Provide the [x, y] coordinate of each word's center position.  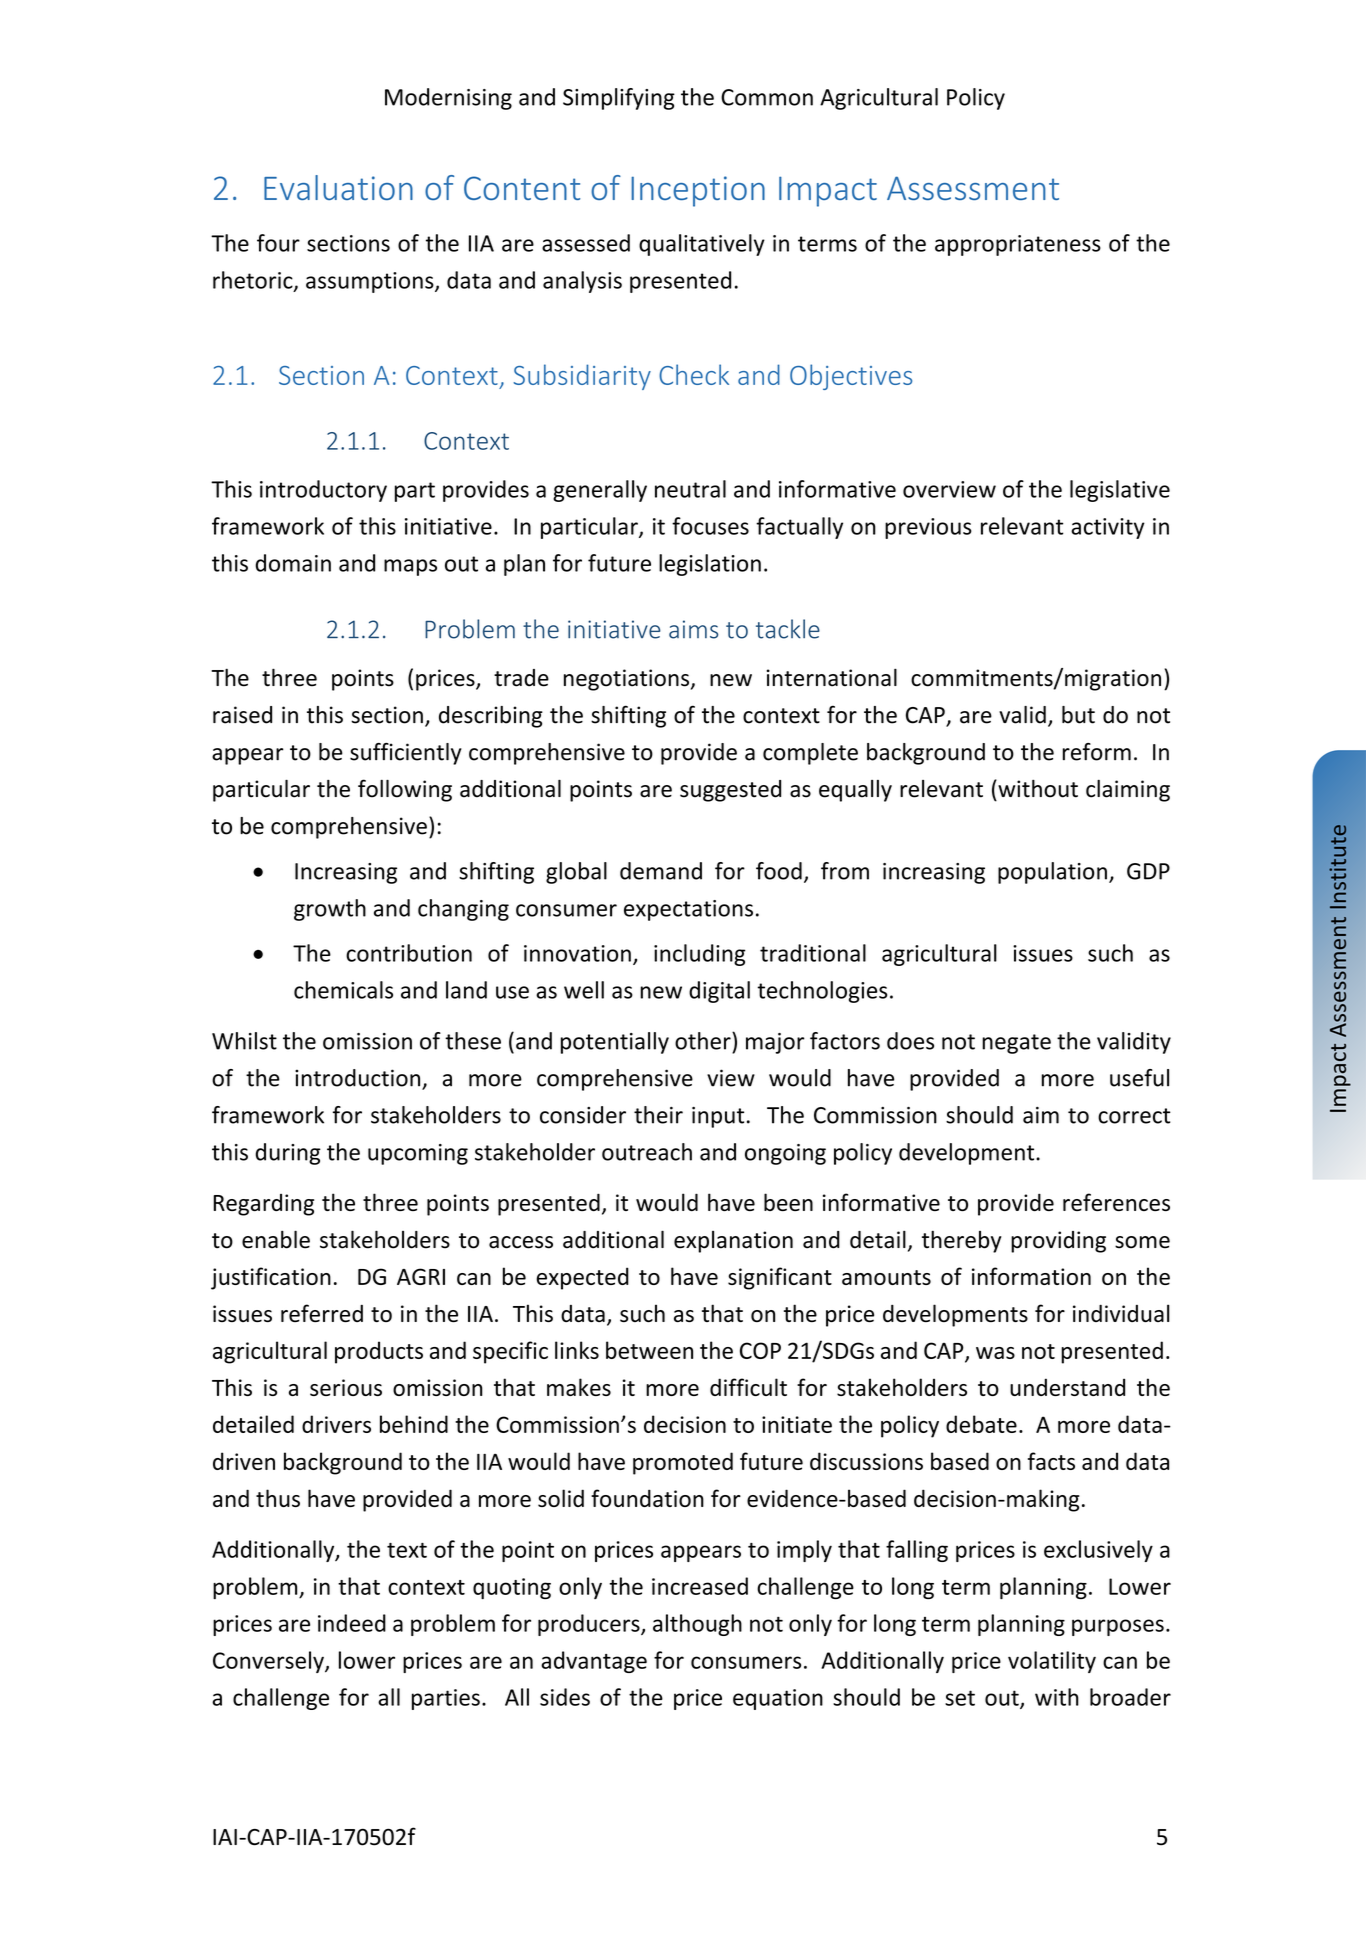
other [704, 1041]
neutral [690, 489]
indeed [352, 1623]
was [995, 1353]
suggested [730, 791]
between [649, 1350]
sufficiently [406, 754]
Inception [698, 191]
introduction [359, 1079]
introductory [323, 491]
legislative [1120, 491]
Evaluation [338, 187]
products [379, 1352]
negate [1016, 1044]
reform [1097, 752]
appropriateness [1018, 245]
